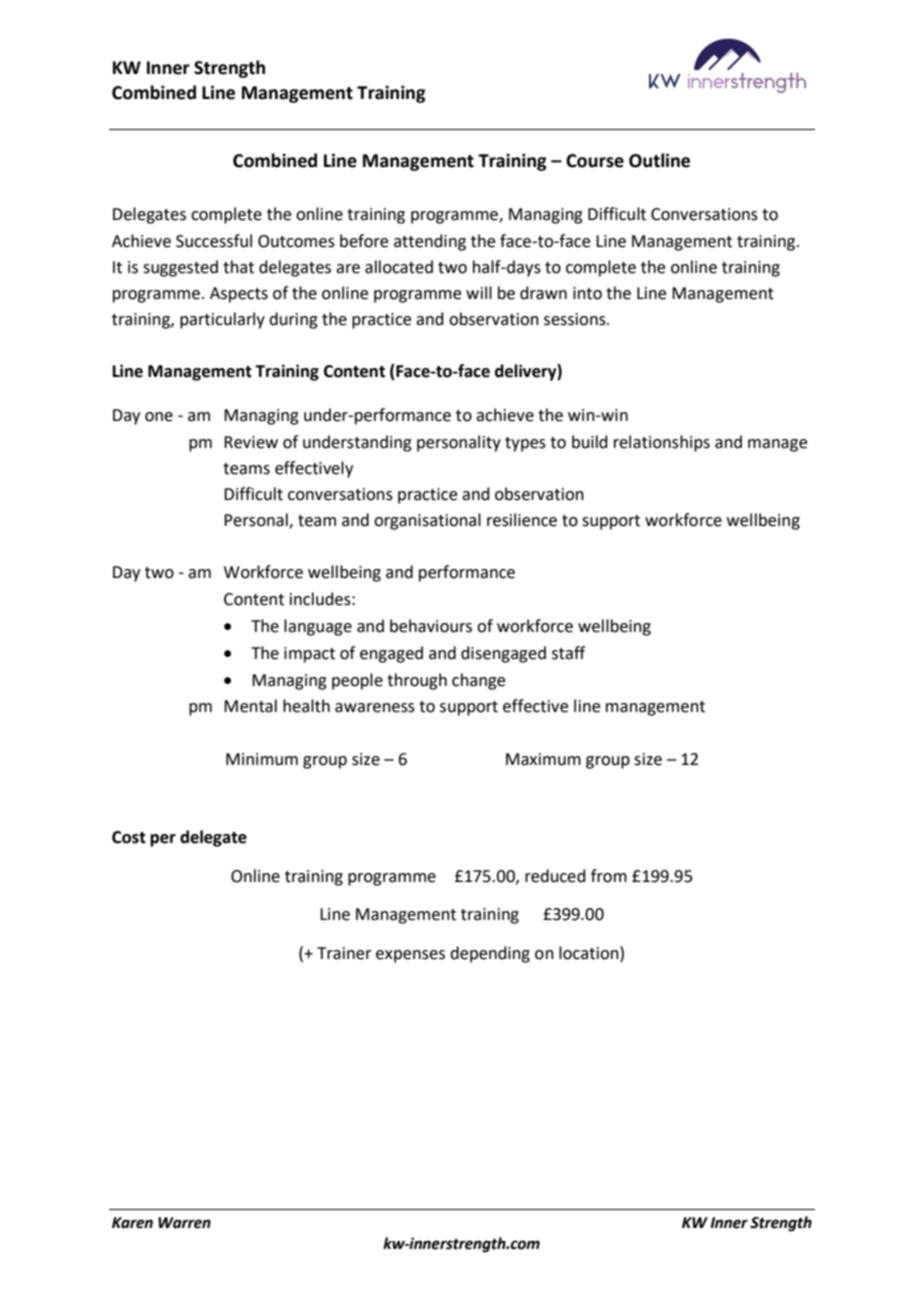  I want to click on staff, so click(568, 653).
